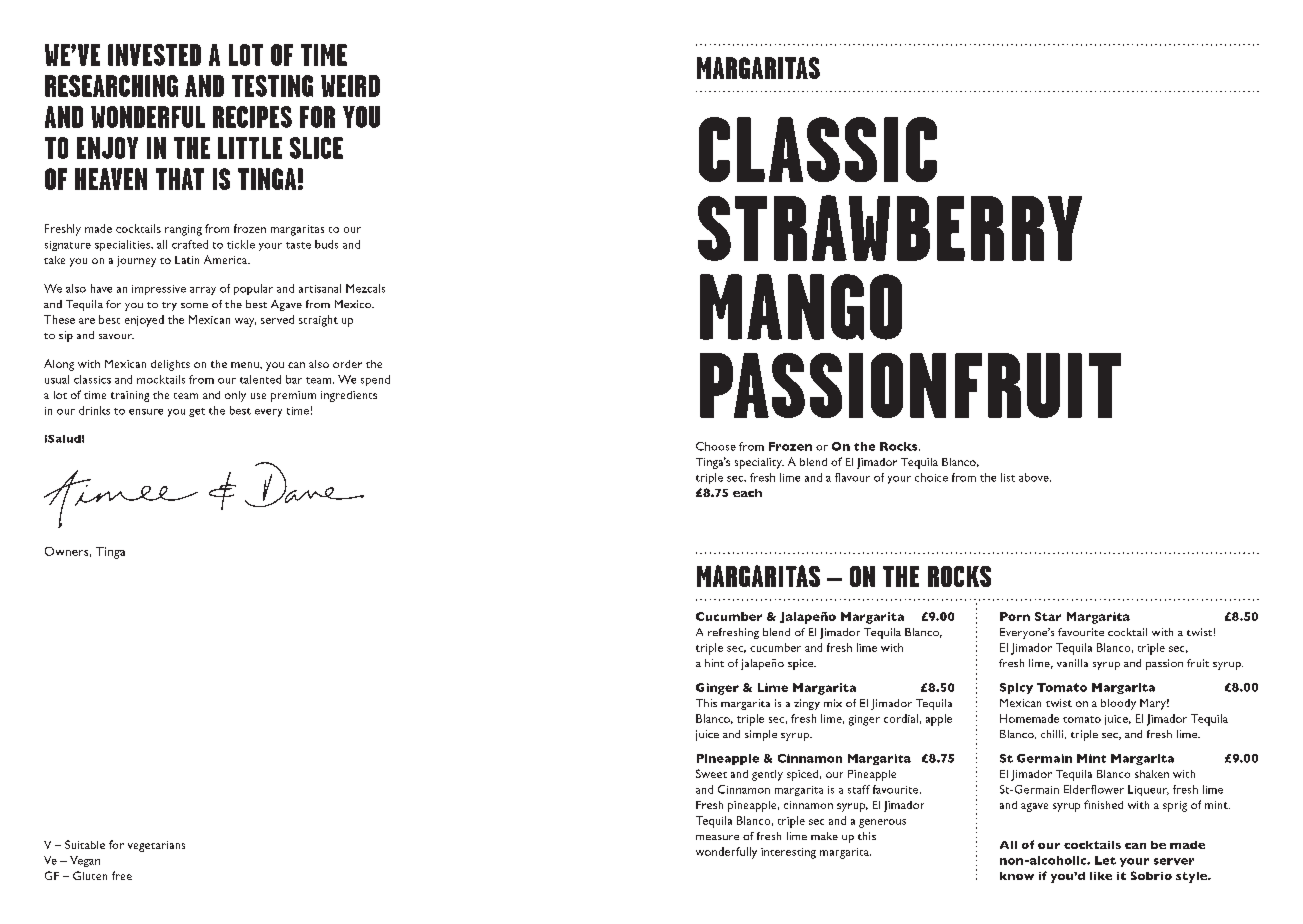 The width and height of the screenshot is (1303, 924). What do you see at coordinates (146, 412) in the screenshot?
I see `ensure` at bounding box center [146, 412].
